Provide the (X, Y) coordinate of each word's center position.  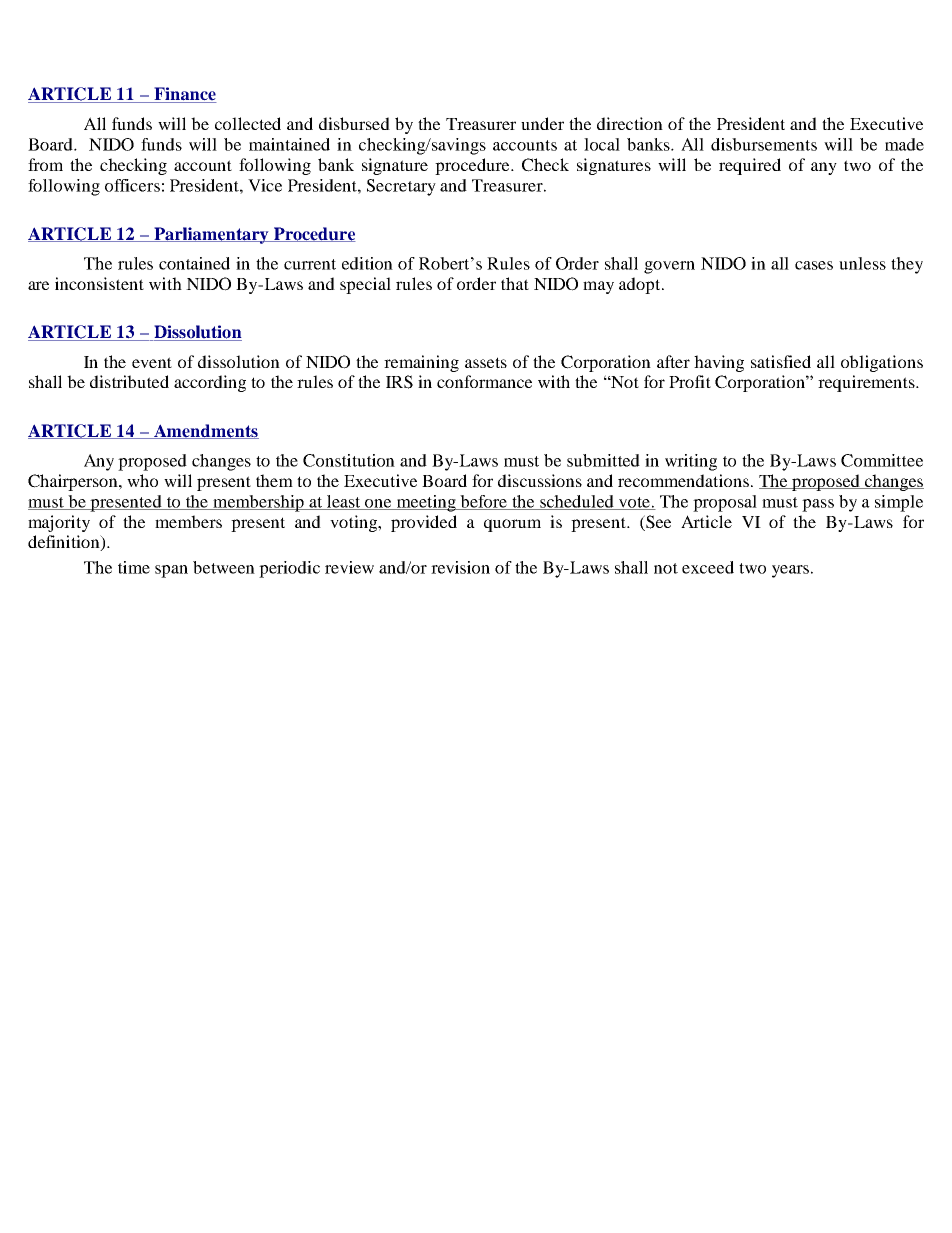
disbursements (764, 144)
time (134, 567)
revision (460, 567)
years (790, 571)
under (542, 123)
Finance (184, 95)
